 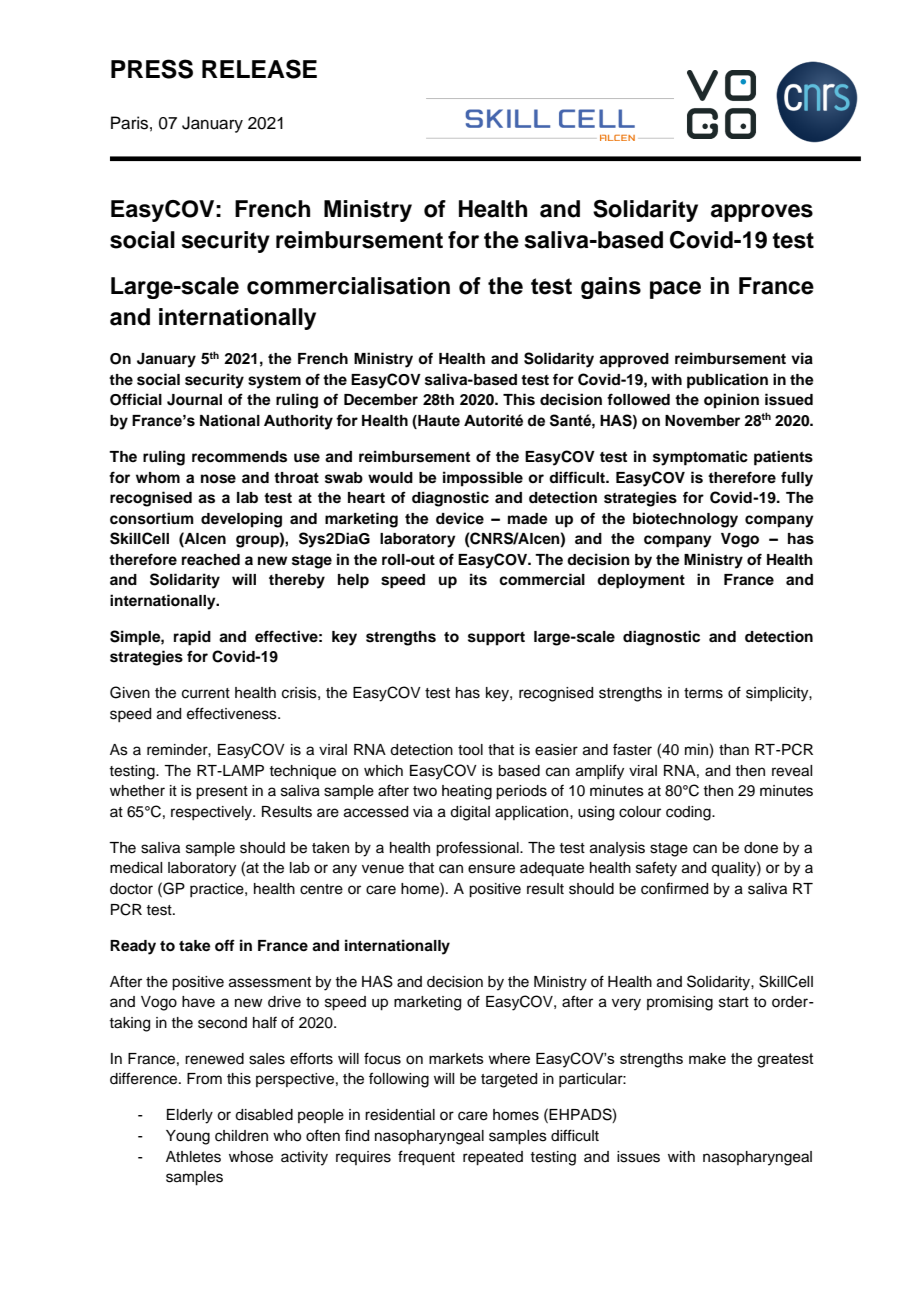 What do you see at coordinates (762, 213) in the image?
I see `approves` at bounding box center [762, 213].
